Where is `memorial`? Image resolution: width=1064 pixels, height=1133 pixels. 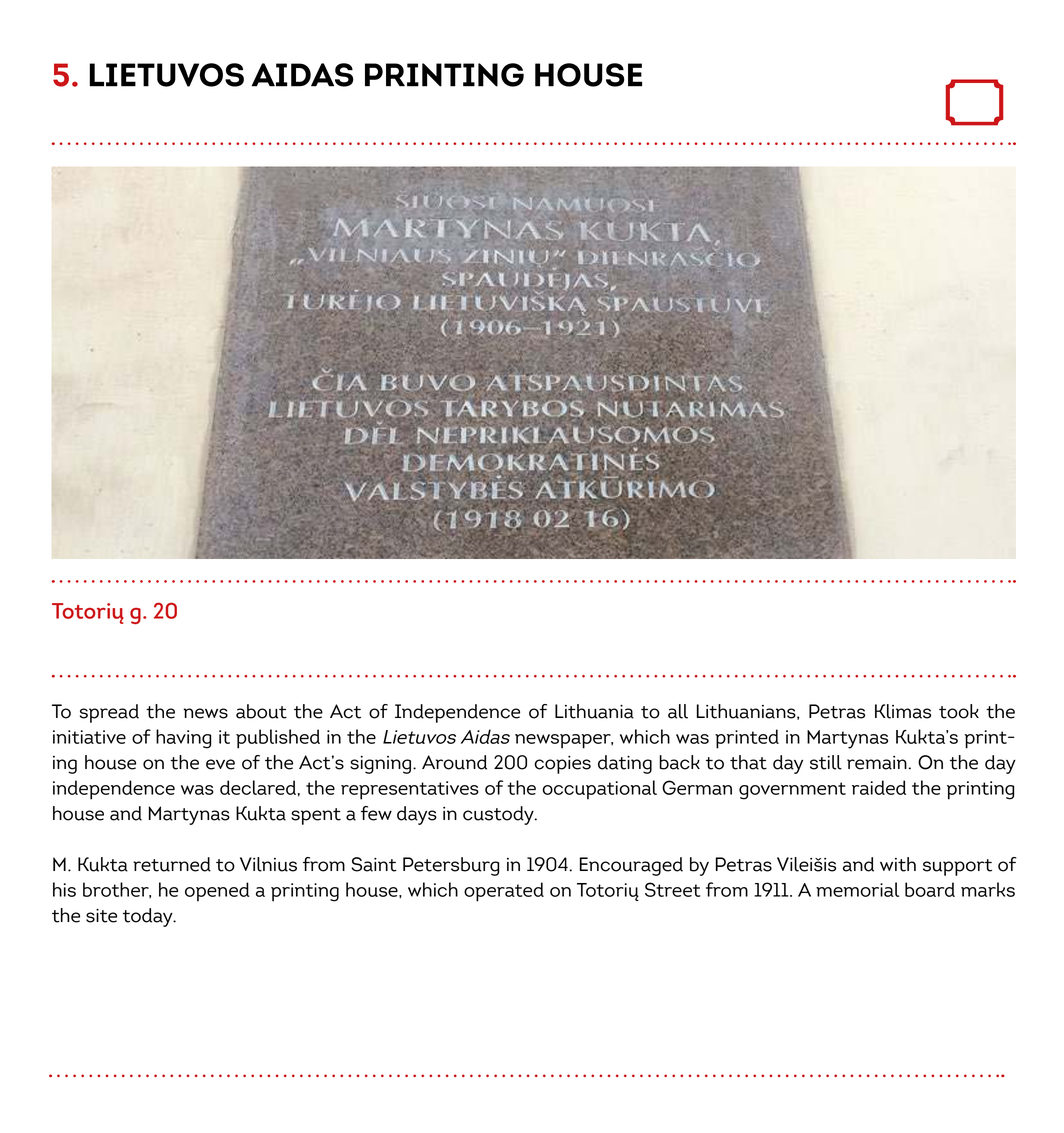 memorial is located at coordinates (857, 889).
